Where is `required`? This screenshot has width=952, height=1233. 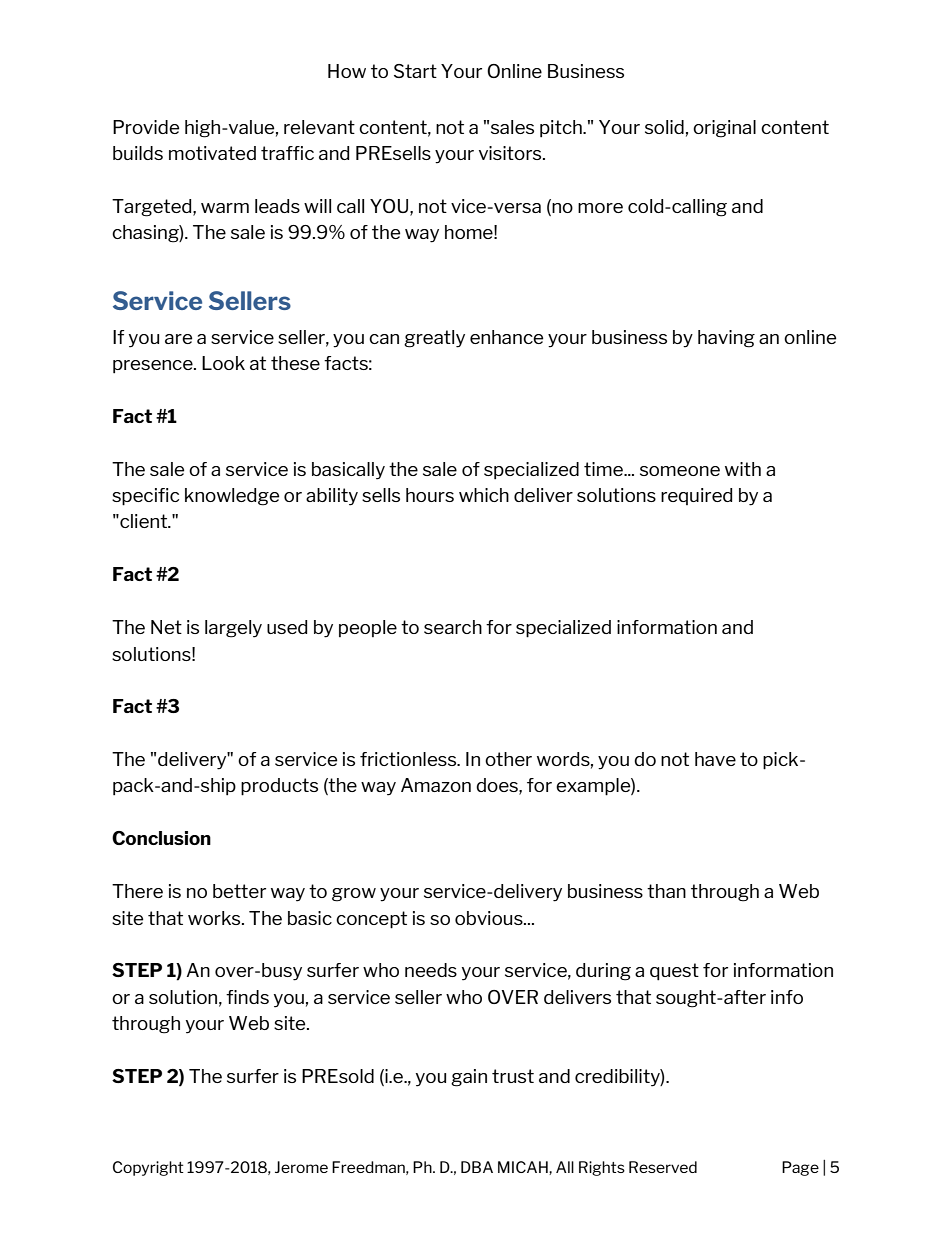 required is located at coordinates (696, 496).
